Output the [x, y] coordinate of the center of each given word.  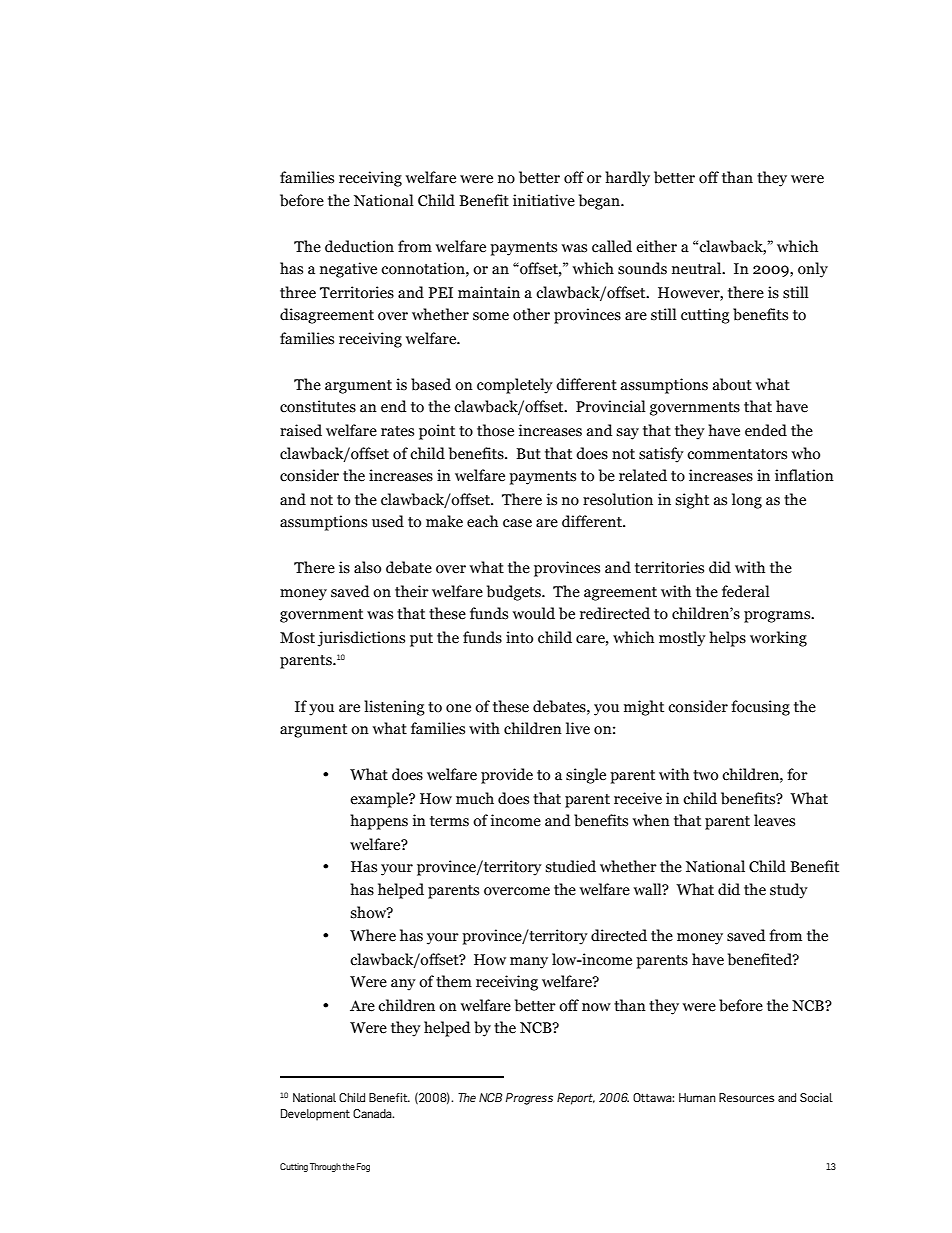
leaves [774, 820]
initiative [544, 200]
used [388, 521]
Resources [746, 1097]
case [517, 523]
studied [570, 866]
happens [379, 822]
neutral [698, 268]
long [747, 501]
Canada [373, 1113]
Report [576, 1099]
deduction [359, 246]
